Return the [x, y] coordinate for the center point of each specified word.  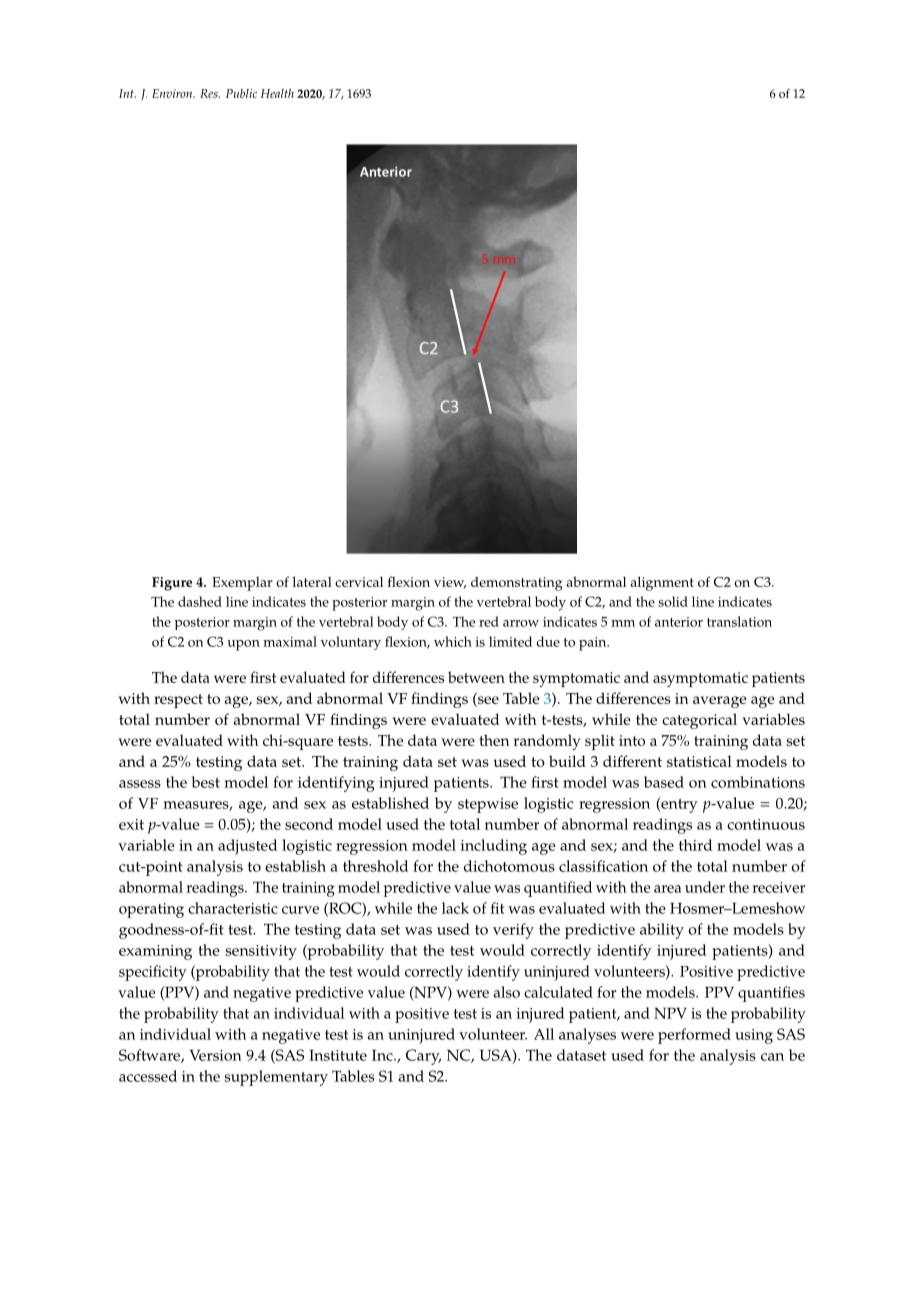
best [206, 782]
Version [216, 1055]
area [667, 889]
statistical [699, 761]
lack [455, 908]
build [567, 761]
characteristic [233, 908]
